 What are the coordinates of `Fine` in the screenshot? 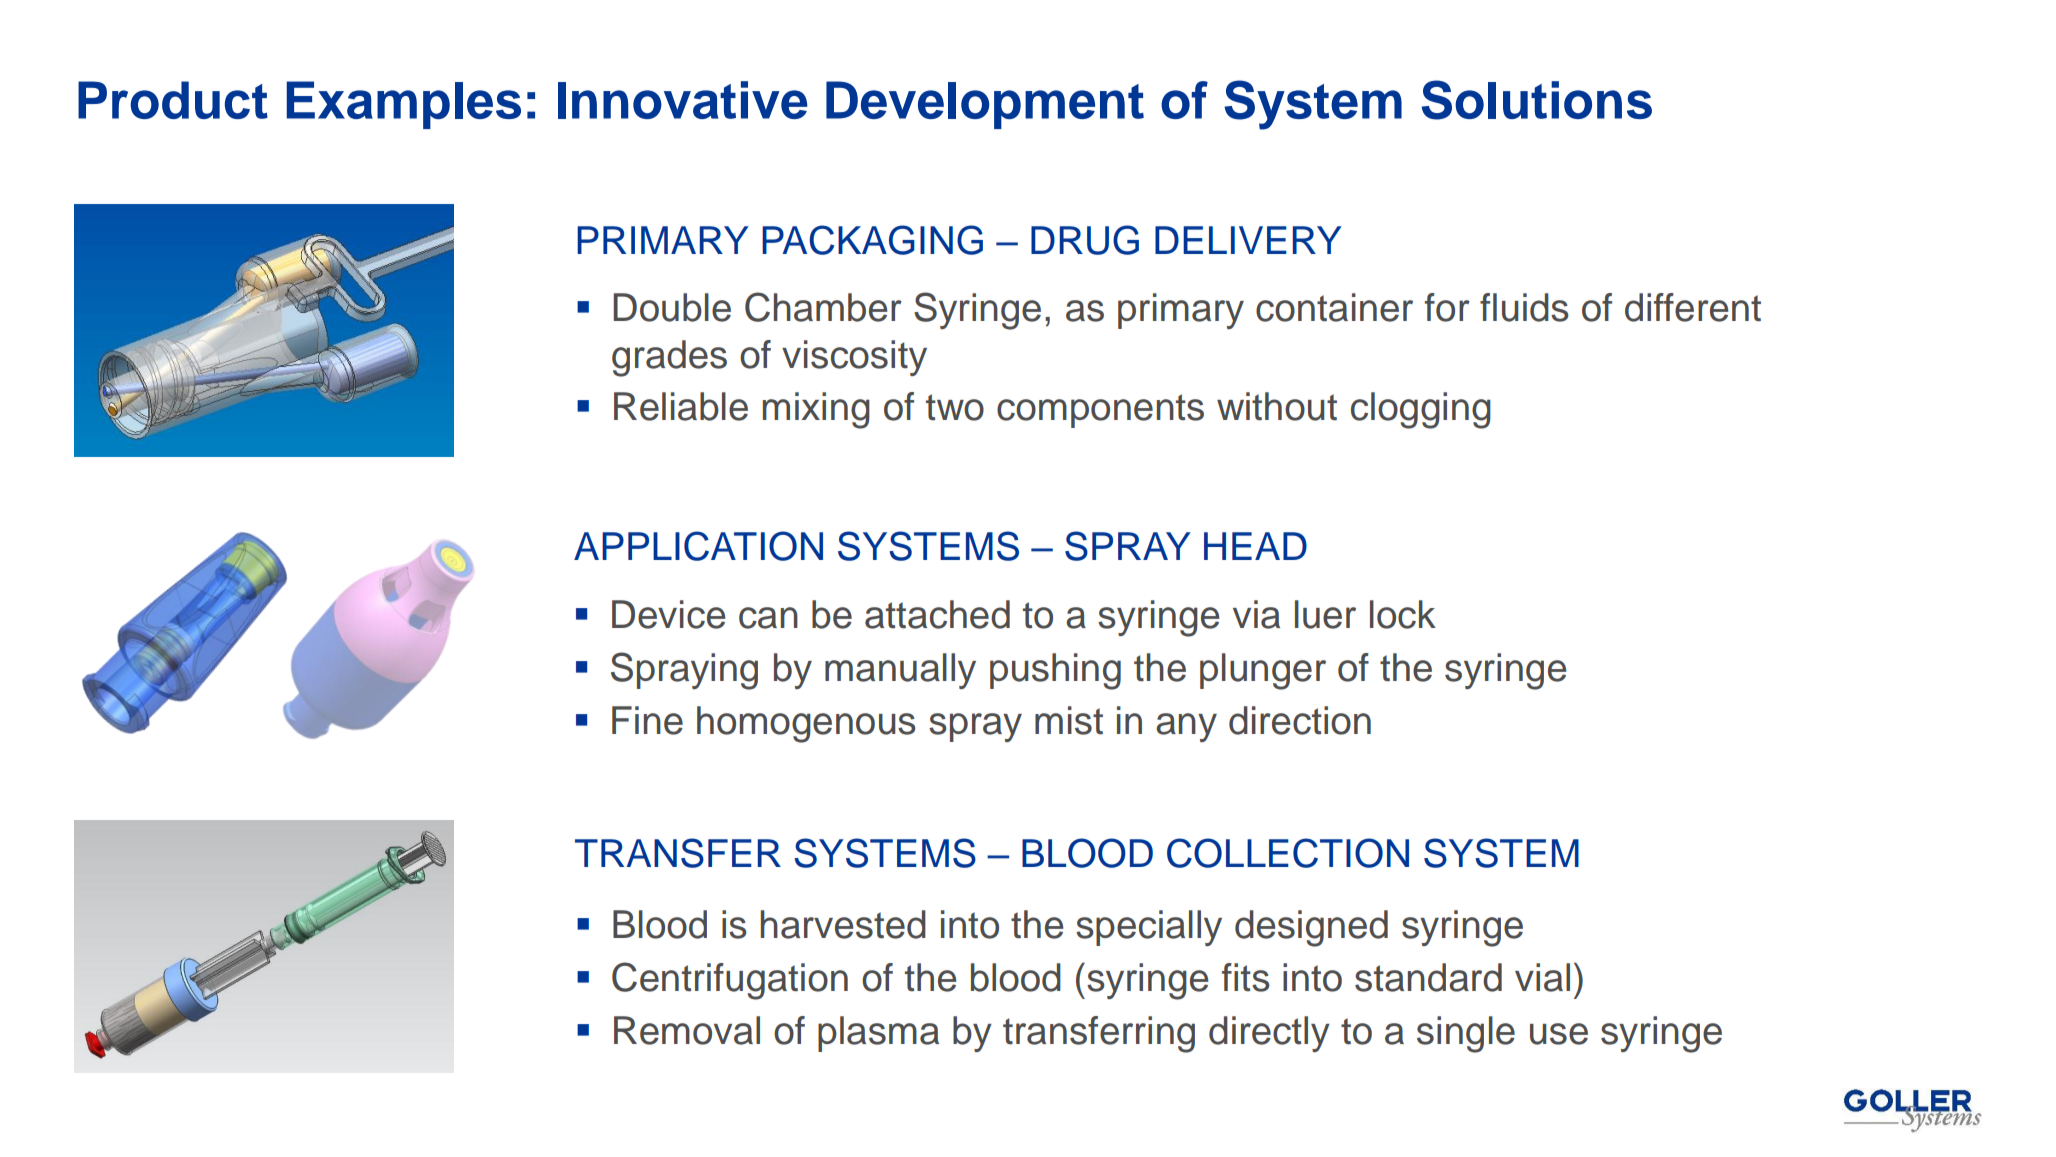 It's located at (647, 720).
